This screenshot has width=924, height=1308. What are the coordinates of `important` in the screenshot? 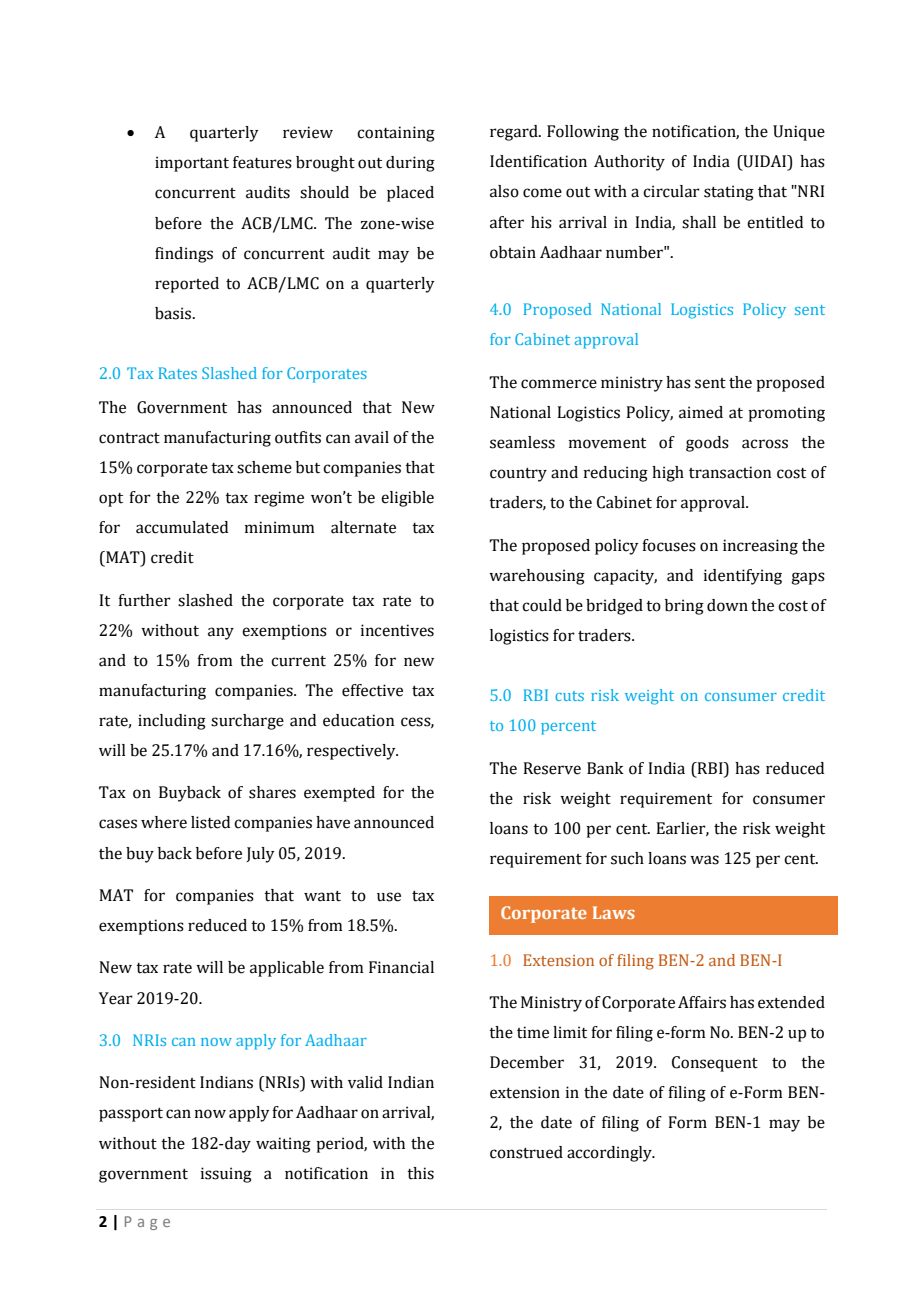 It's located at (192, 164).
